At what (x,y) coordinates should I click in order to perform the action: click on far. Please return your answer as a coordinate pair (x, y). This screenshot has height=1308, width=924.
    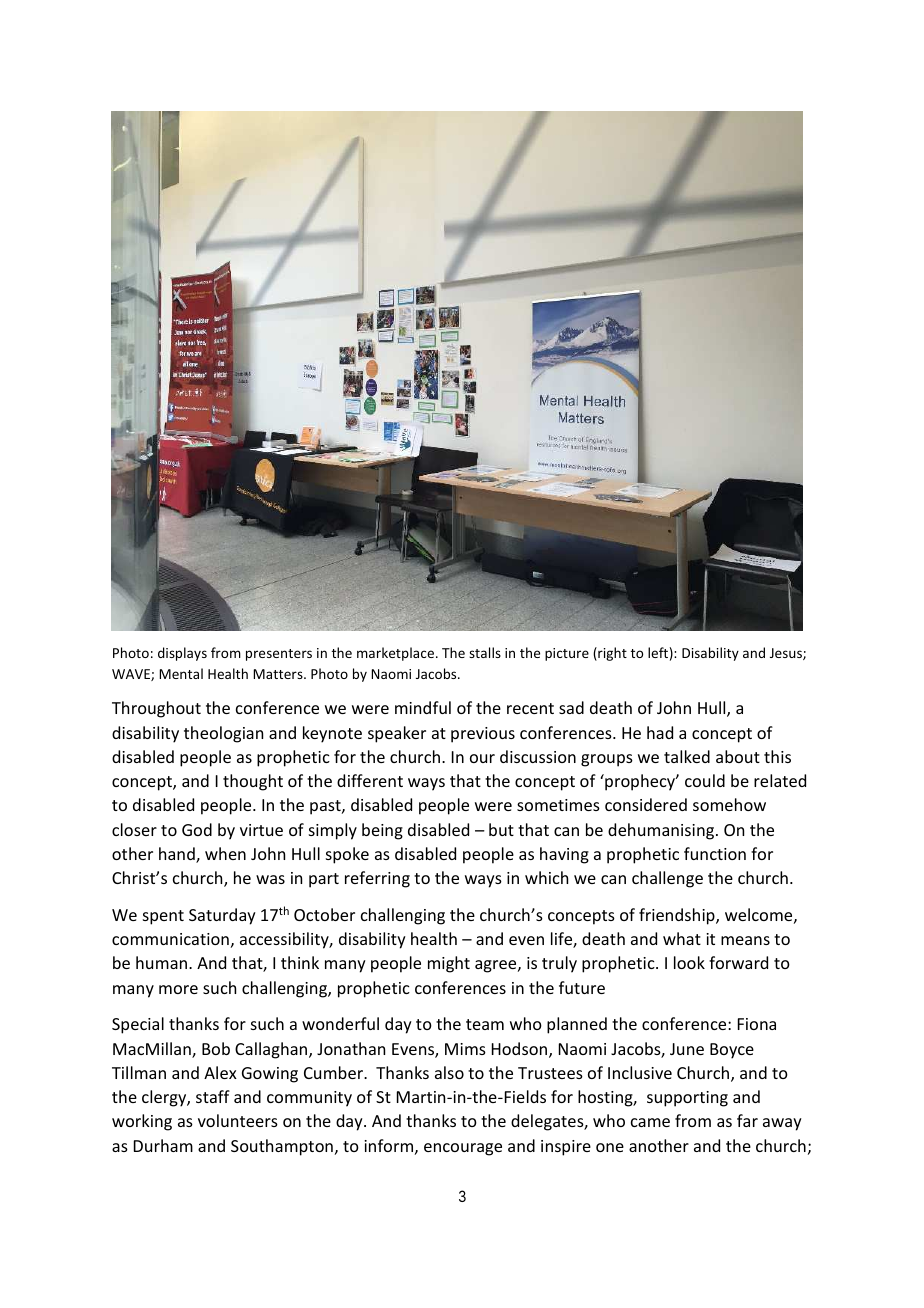
    Looking at the image, I should click on (747, 1120).
